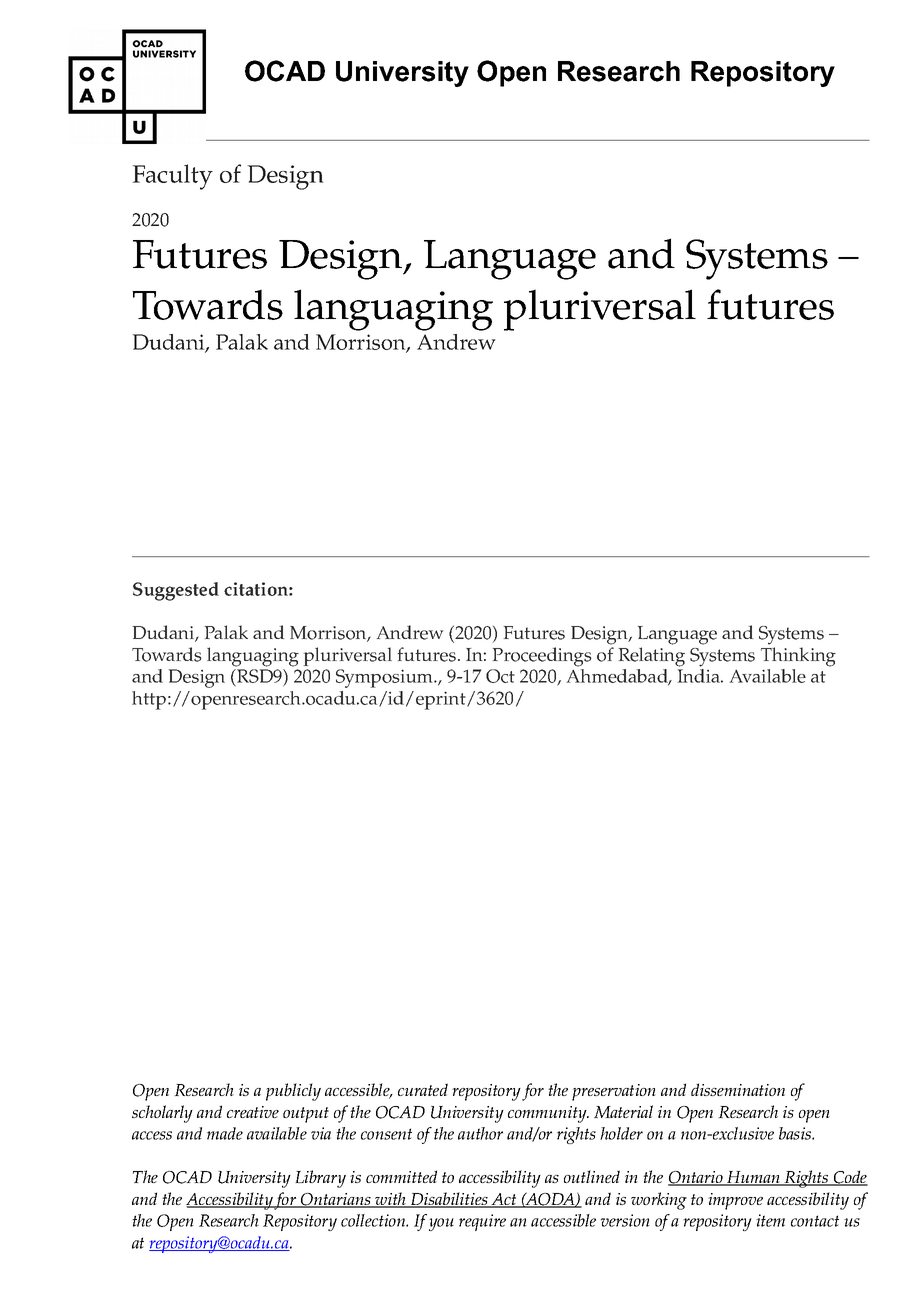  I want to click on curated, so click(423, 1089).
